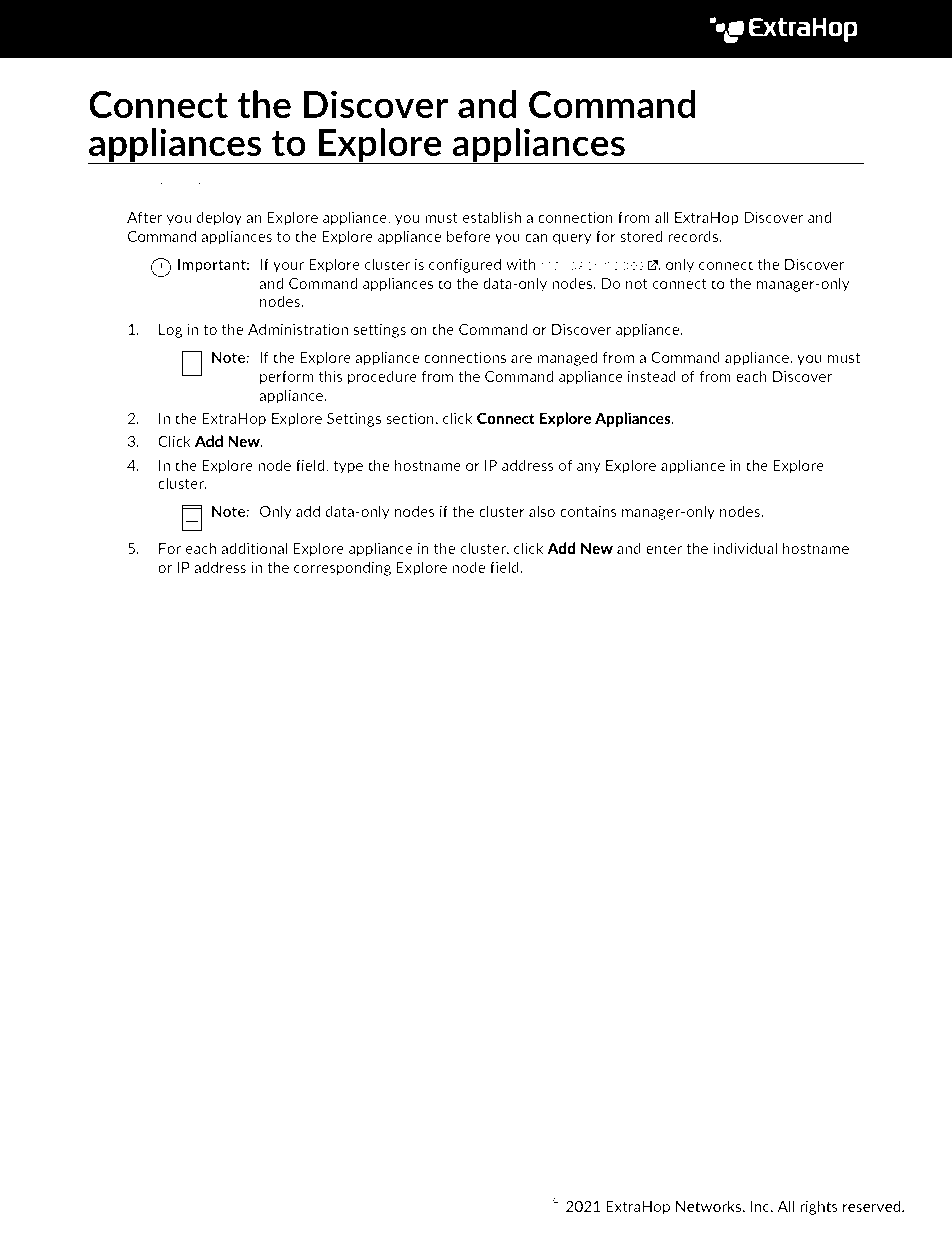 The image size is (952, 1233). What do you see at coordinates (254, 548) in the document?
I see `additional` at bounding box center [254, 548].
